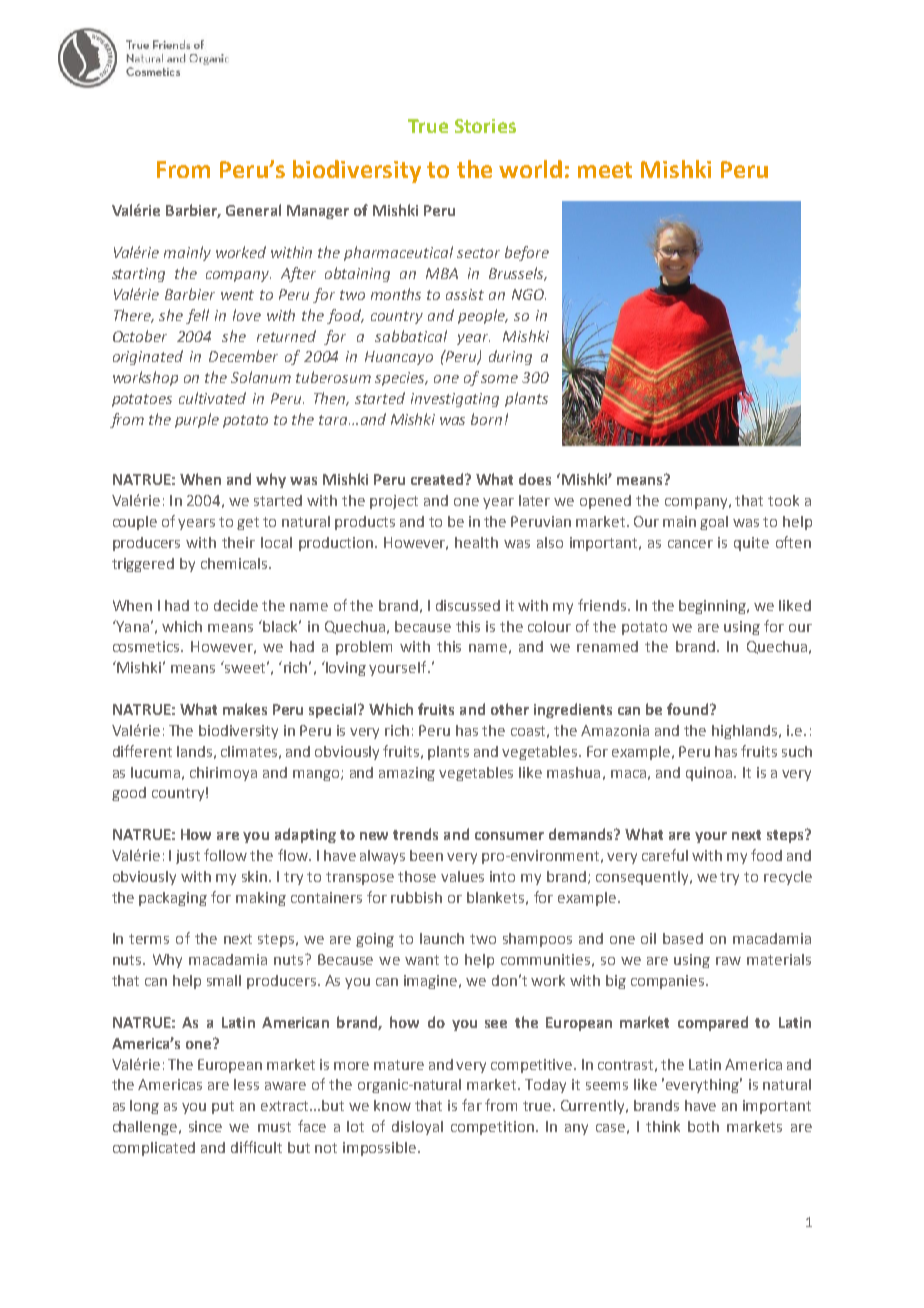 This screenshot has width=924, height=1308. Describe the element at coordinates (205, 1126) in the screenshot. I see `since` at that location.
